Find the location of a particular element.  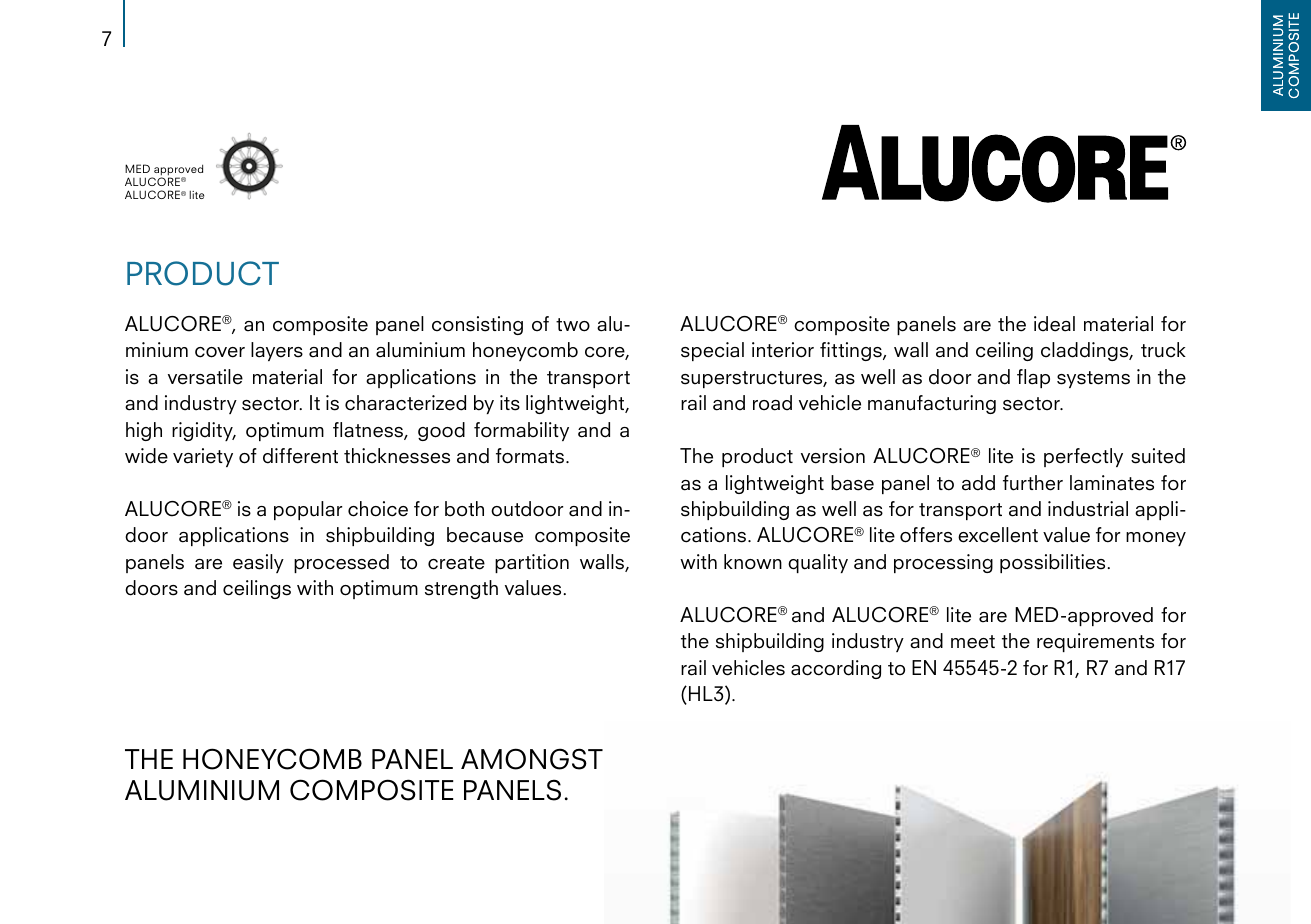

AMONGST is located at coordinates (532, 759).
